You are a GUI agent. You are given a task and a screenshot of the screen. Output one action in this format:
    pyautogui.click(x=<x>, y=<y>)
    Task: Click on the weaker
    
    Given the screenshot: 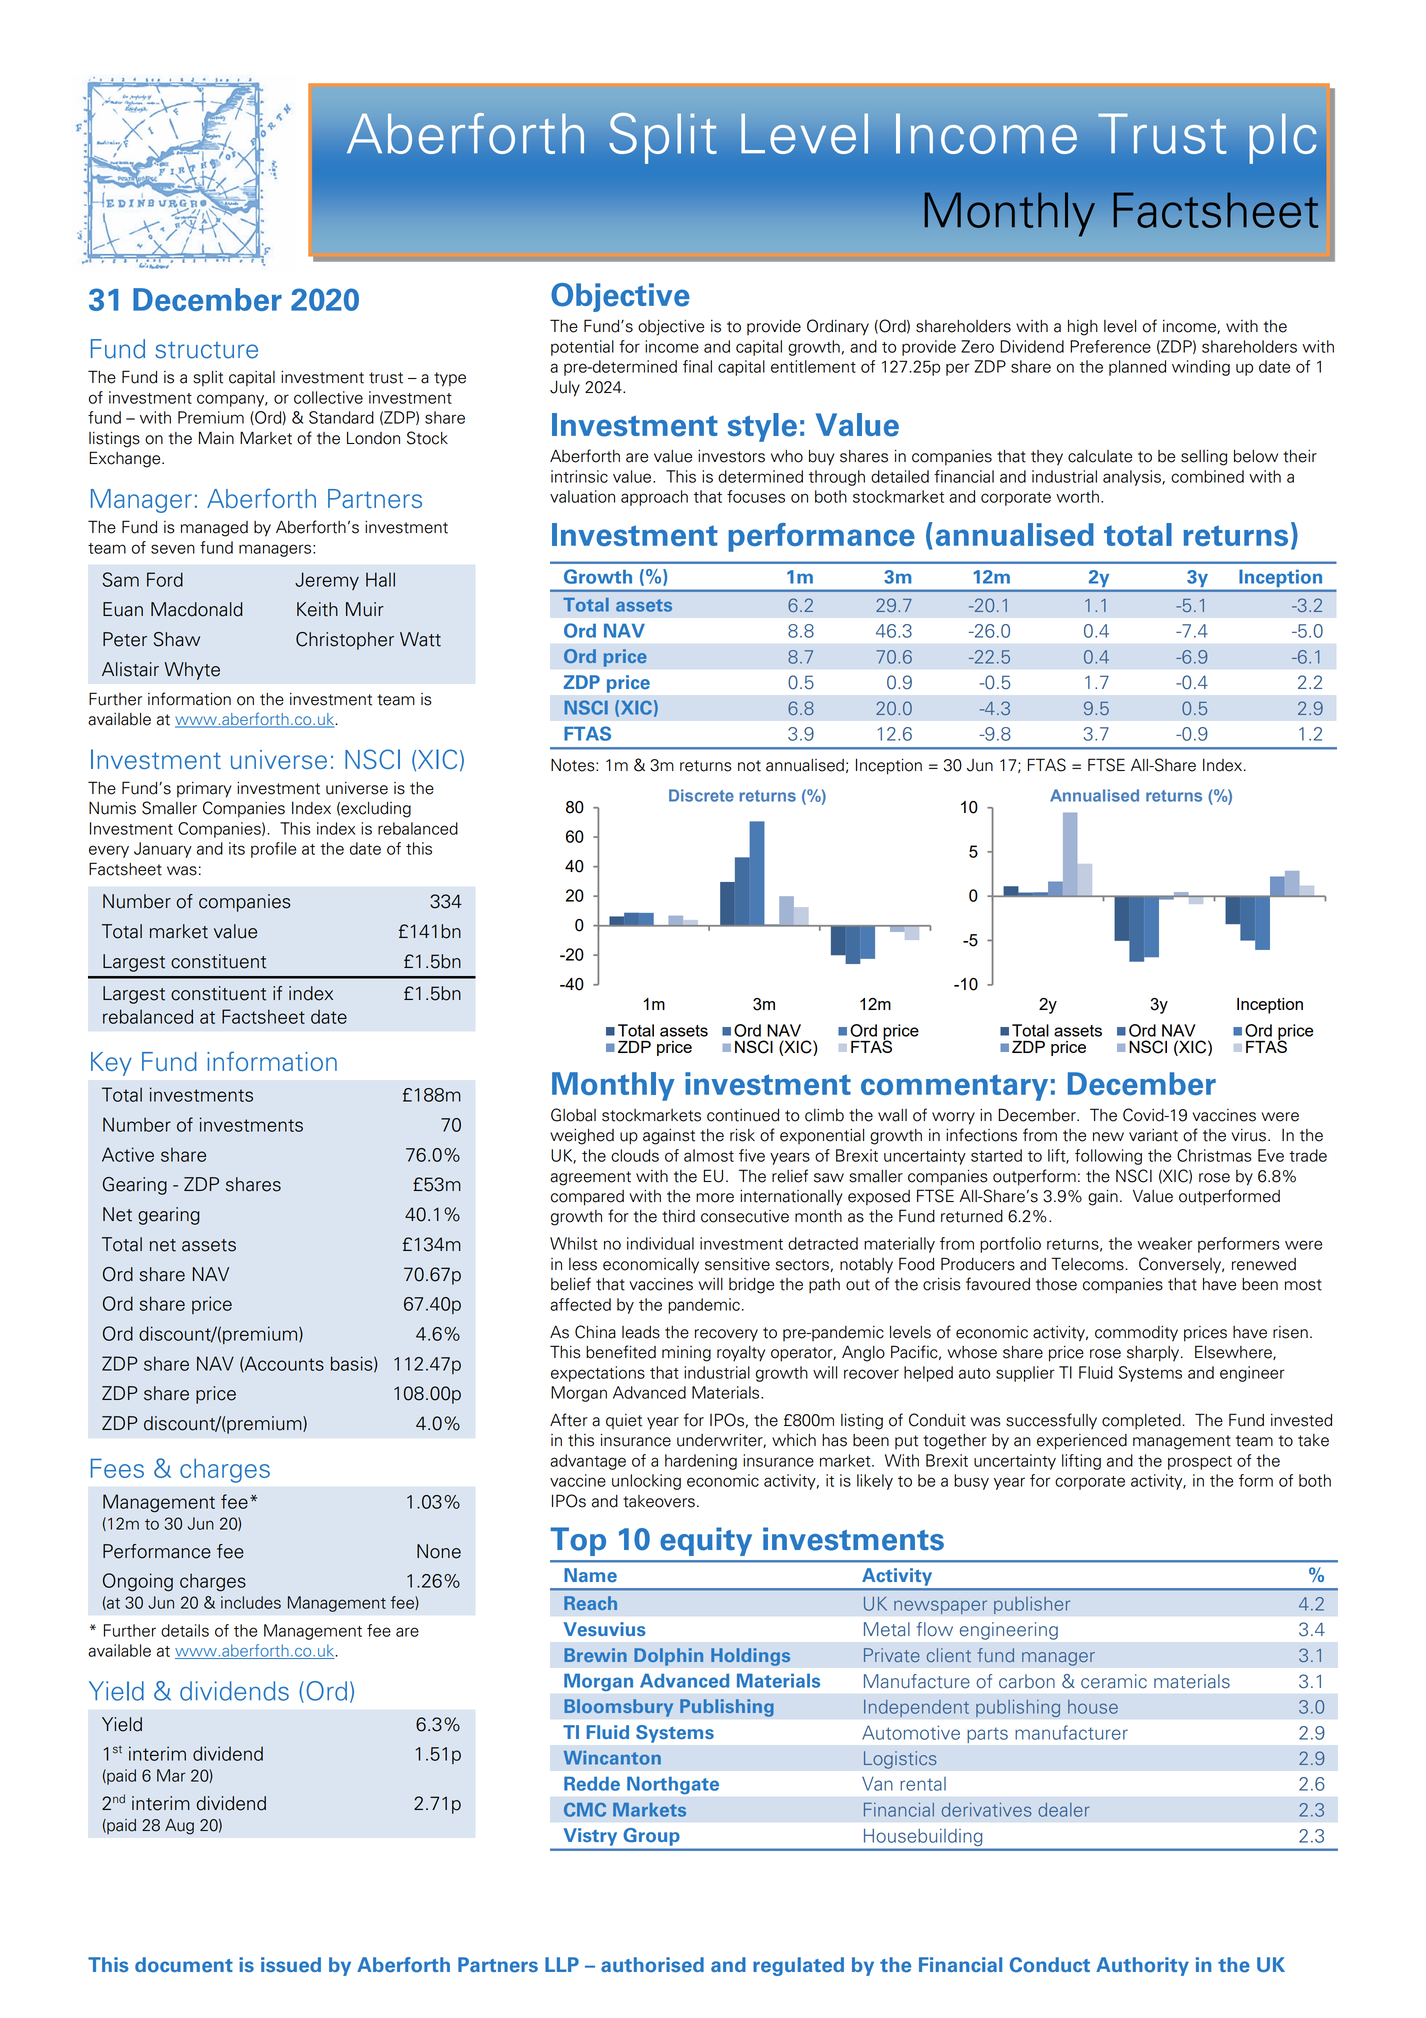 What is the action you would take?
    pyautogui.click(x=1164, y=1243)
